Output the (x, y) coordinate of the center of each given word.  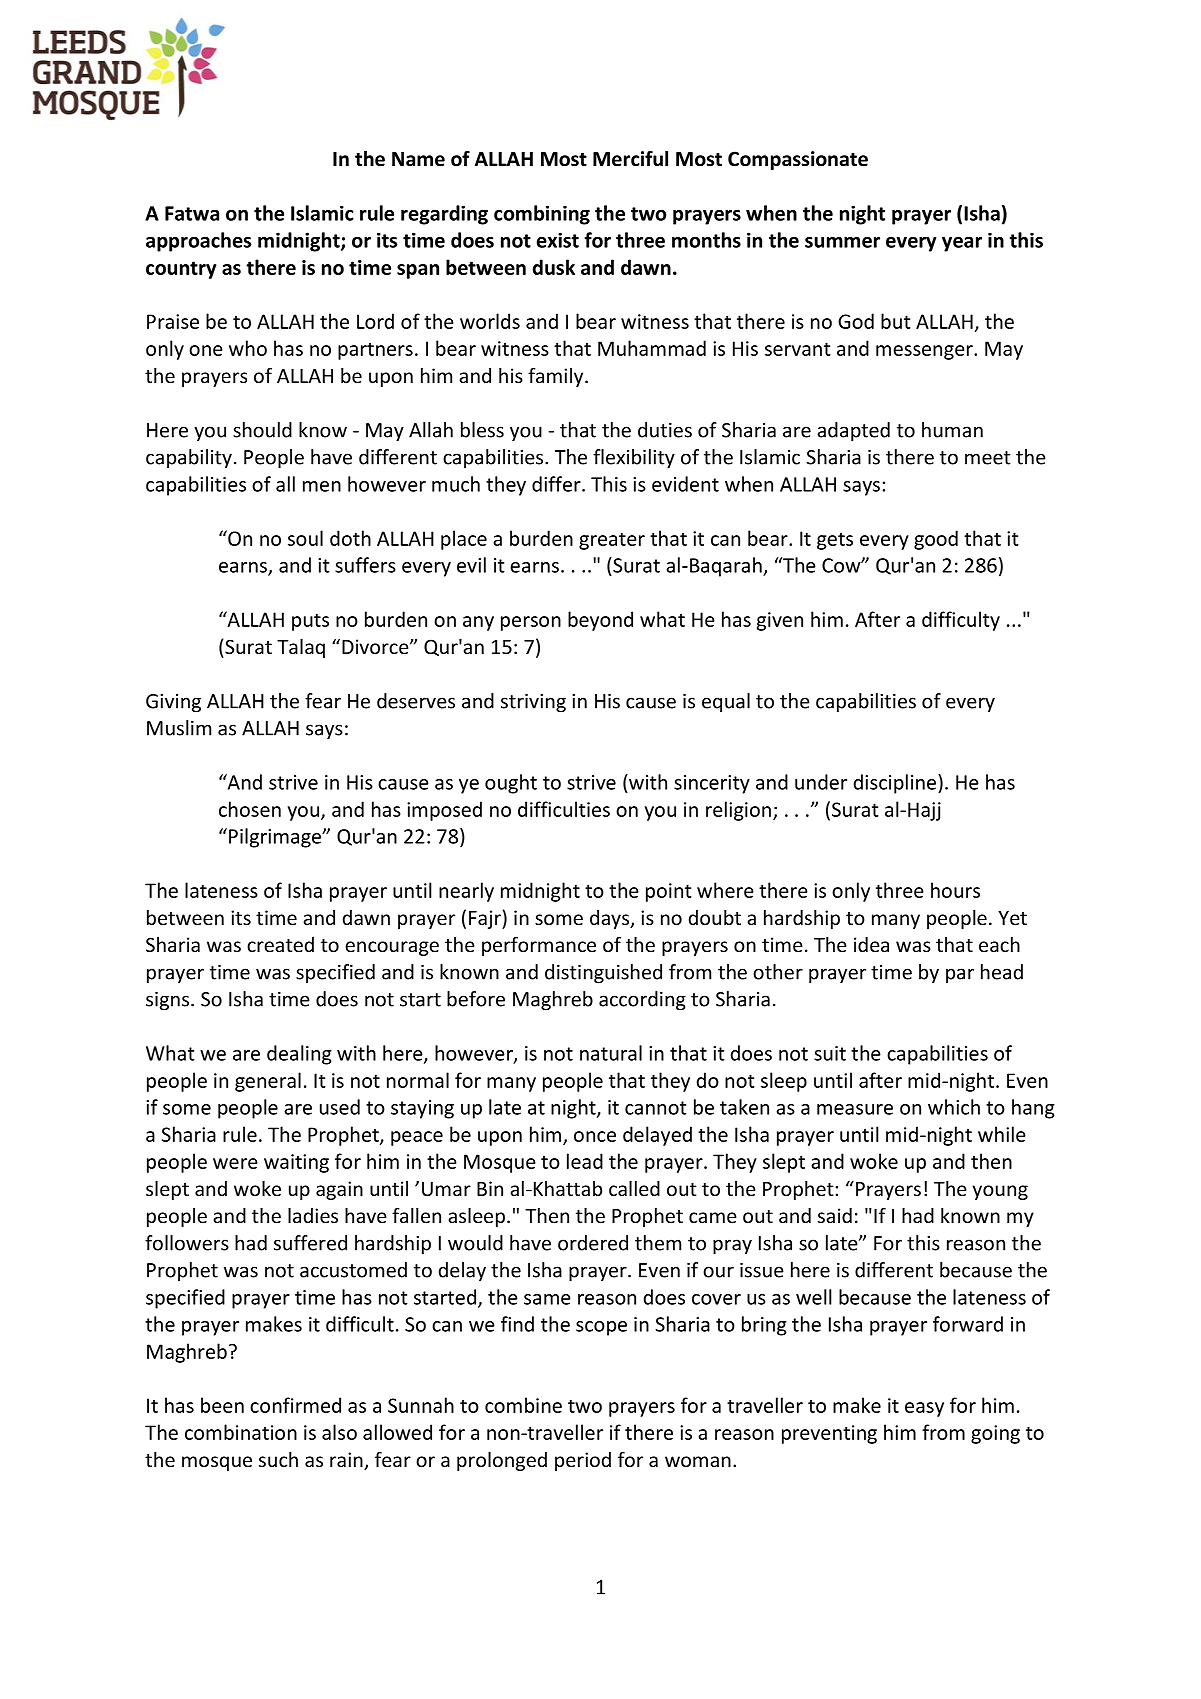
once (595, 1136)
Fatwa (192, 213)
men (322, 486)
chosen (250, 809)
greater (612, 541)
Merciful (630, 158)
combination (241, 1432)
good (936, 540)
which (954, 1107)
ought (511, 784)
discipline (896, 784)
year (962, 244)
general (268, 1082)
